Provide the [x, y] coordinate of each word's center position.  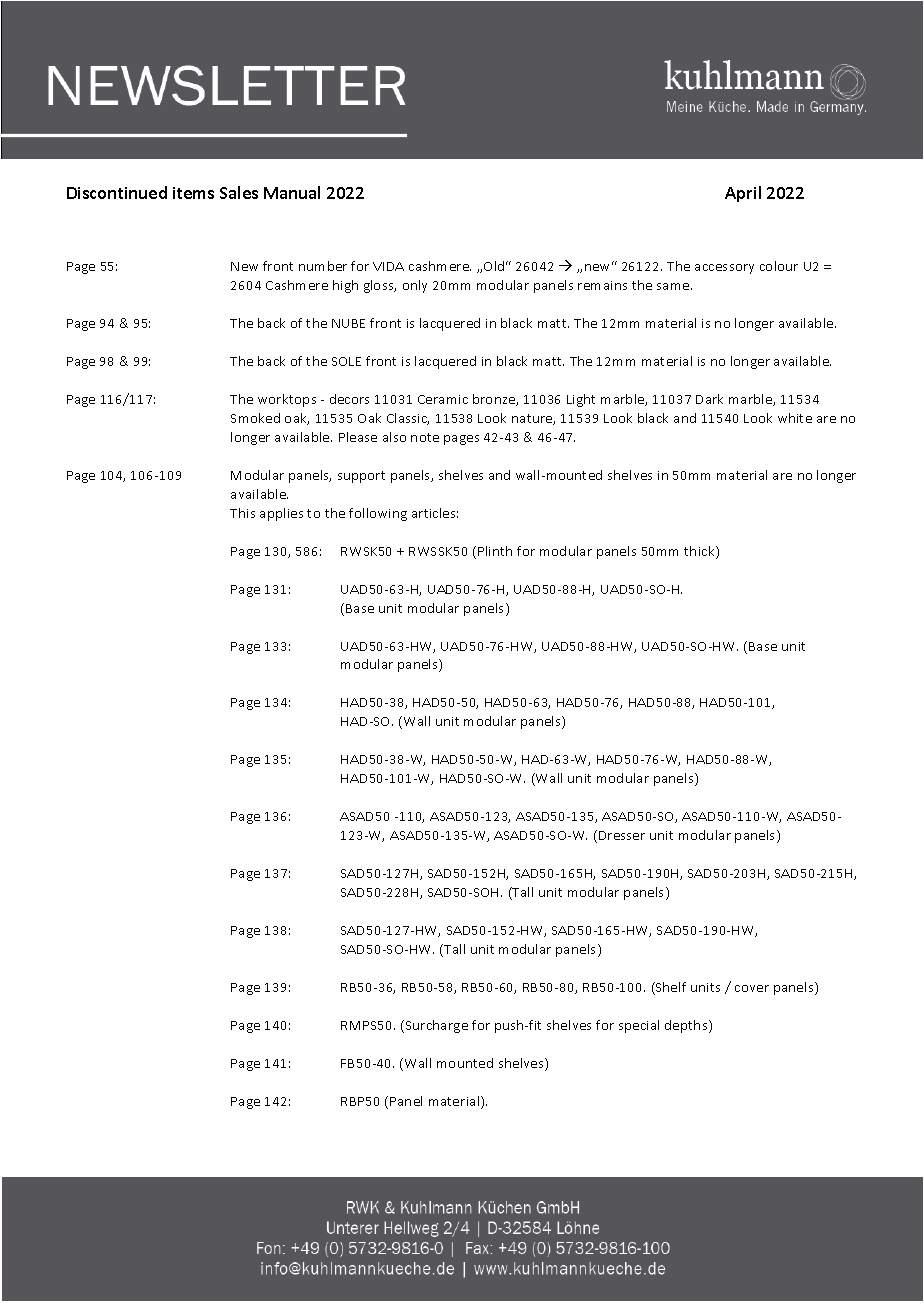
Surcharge [437, 1026]
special [639, 1026]
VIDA [388, 266]
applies [281, 514]
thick [700, 552]
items [193, 193]
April [743, 194]
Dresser [622, 835]
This [242, 513]
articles [435, 513]
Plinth [495, 551]
